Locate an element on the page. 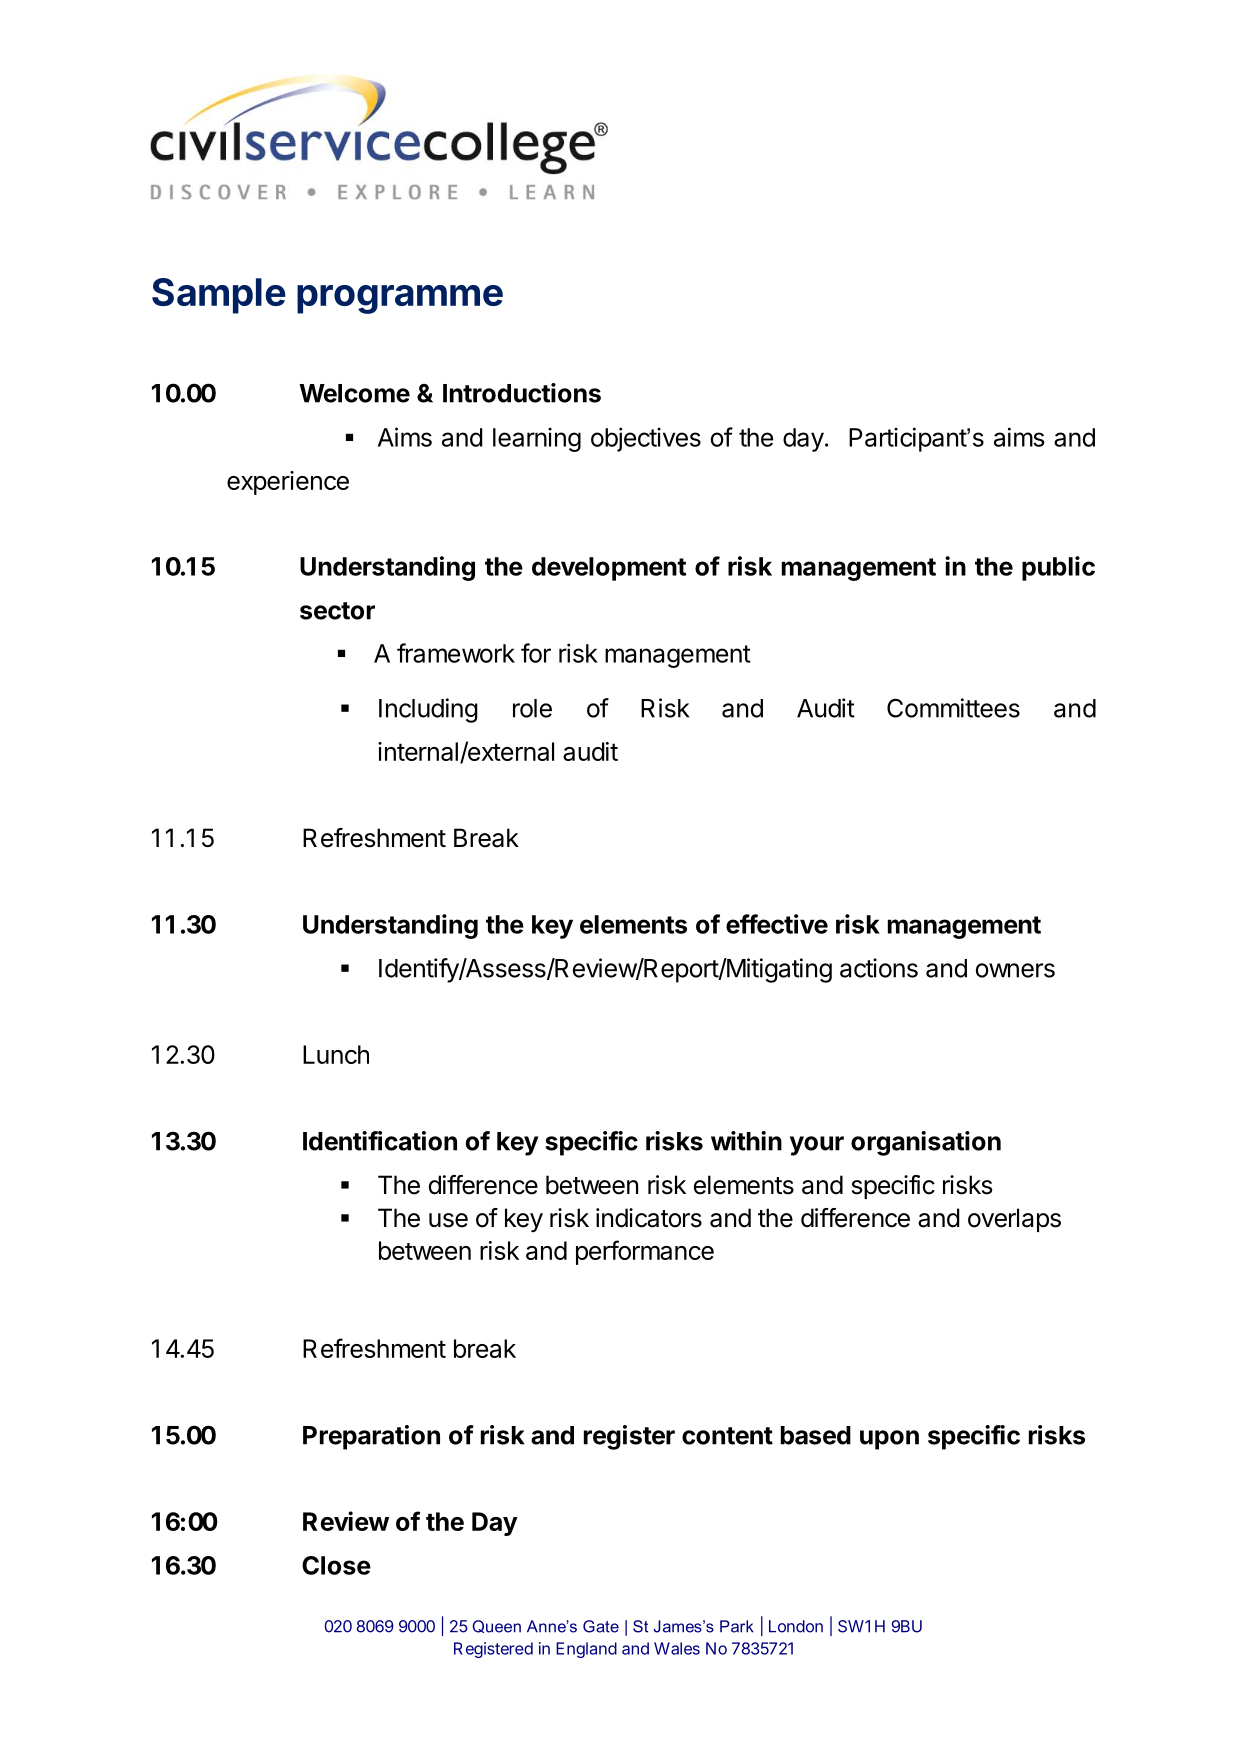 The image size is (1246, 1763). objectives is located at coordinates (646, 439).
